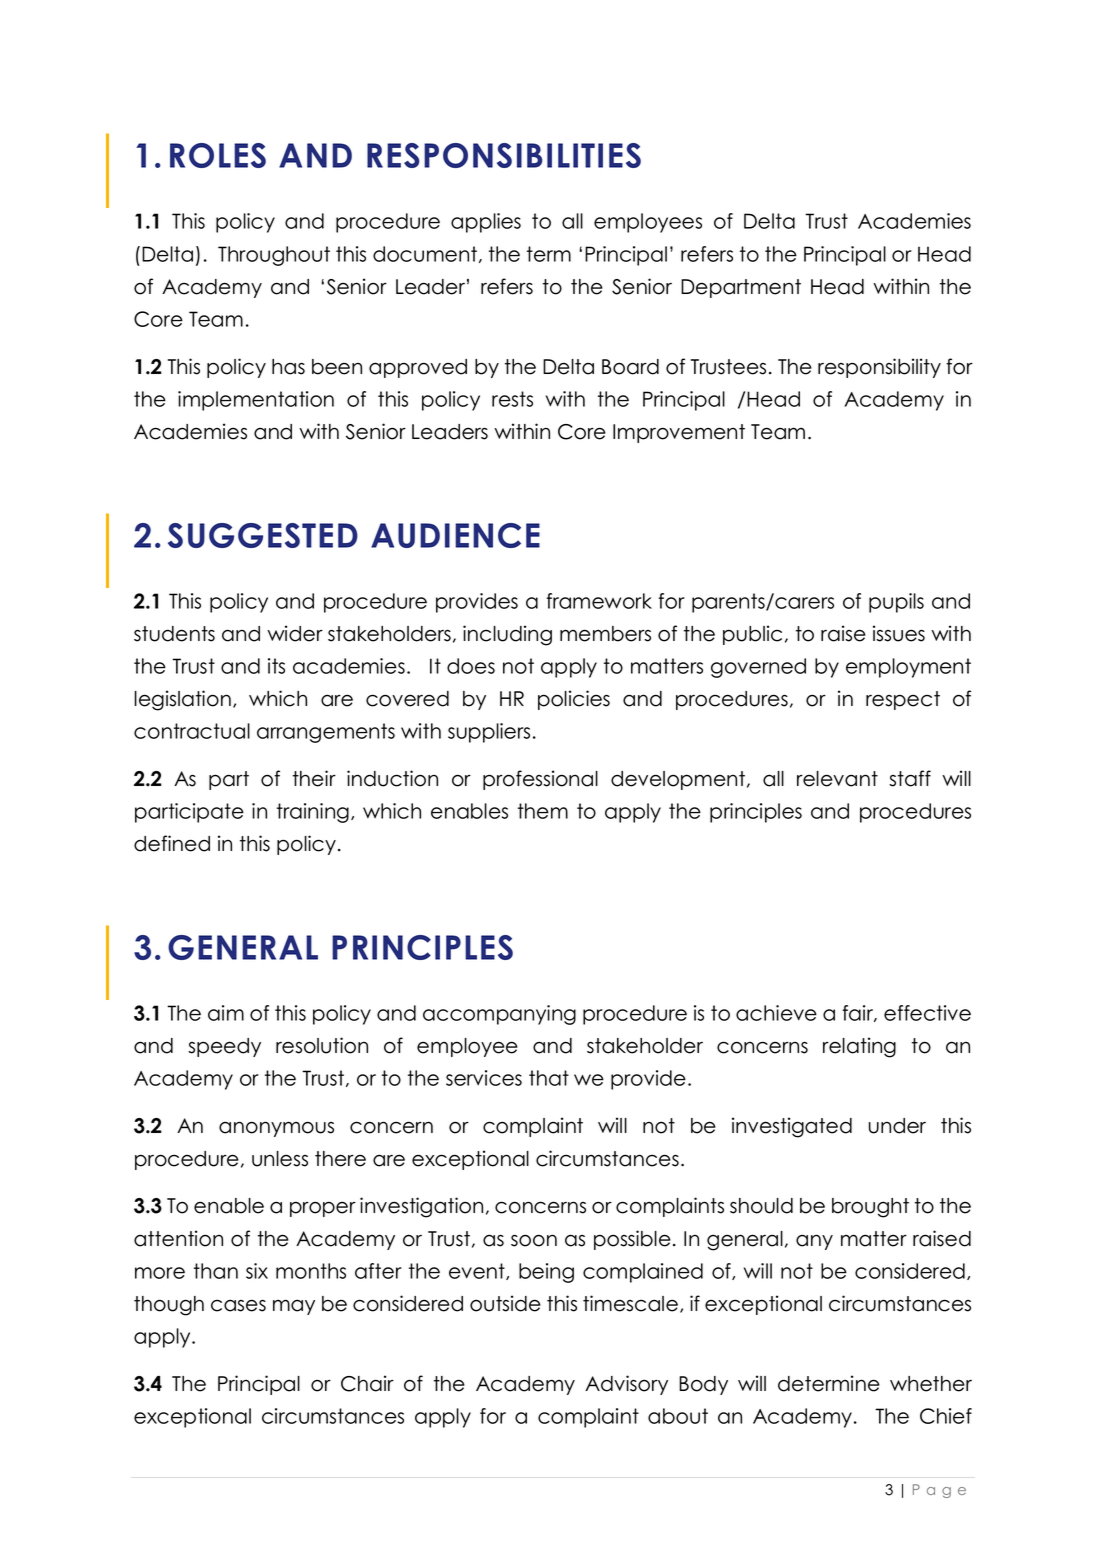  Describe the element at coordinates (896, 603) in the image. I see `pupils` at that location.
